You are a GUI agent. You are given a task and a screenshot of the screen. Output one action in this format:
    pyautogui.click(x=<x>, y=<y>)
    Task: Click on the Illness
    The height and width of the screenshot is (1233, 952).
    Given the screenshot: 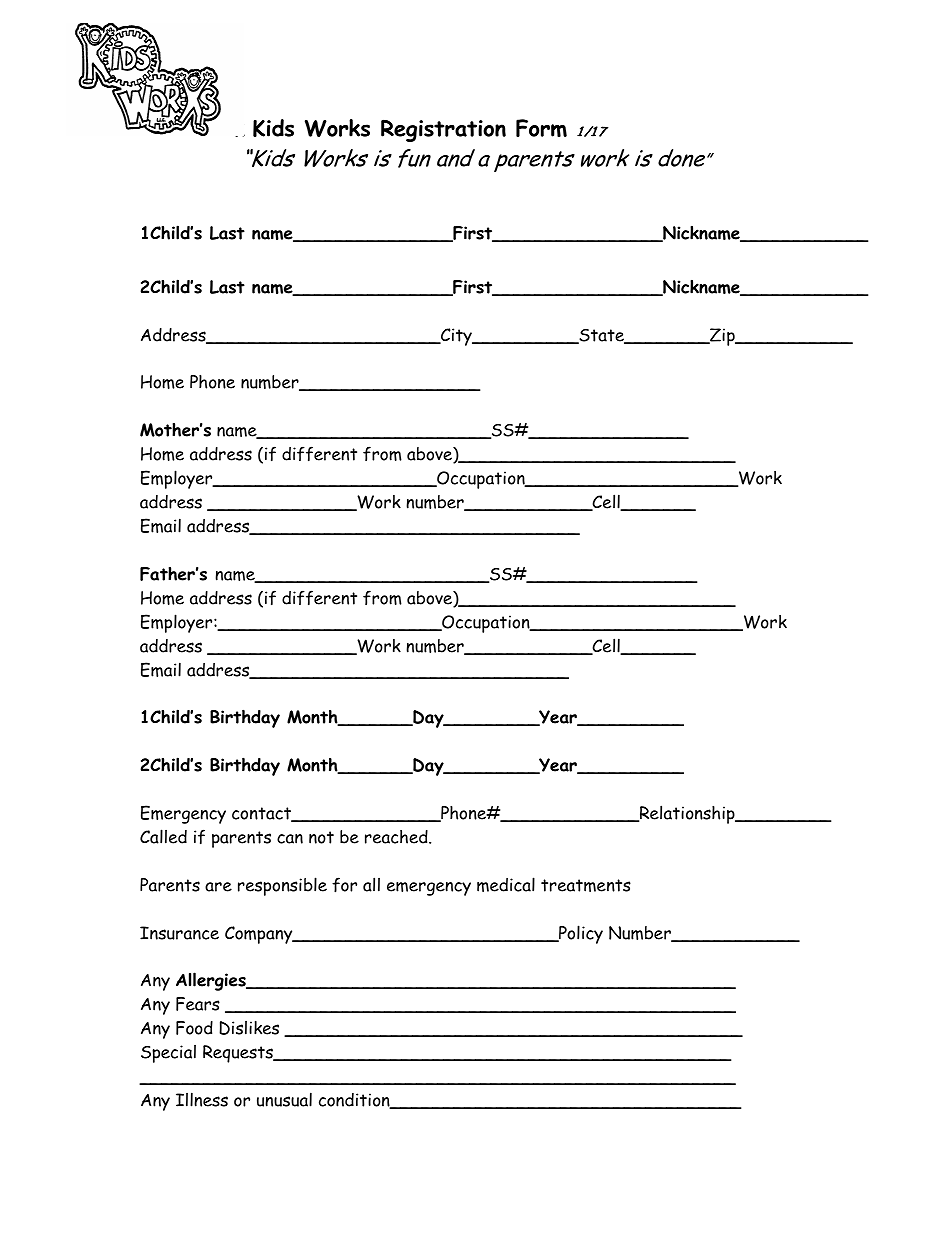 What is the action you would take?
    pyautogui.click(x=202, y=1099)
